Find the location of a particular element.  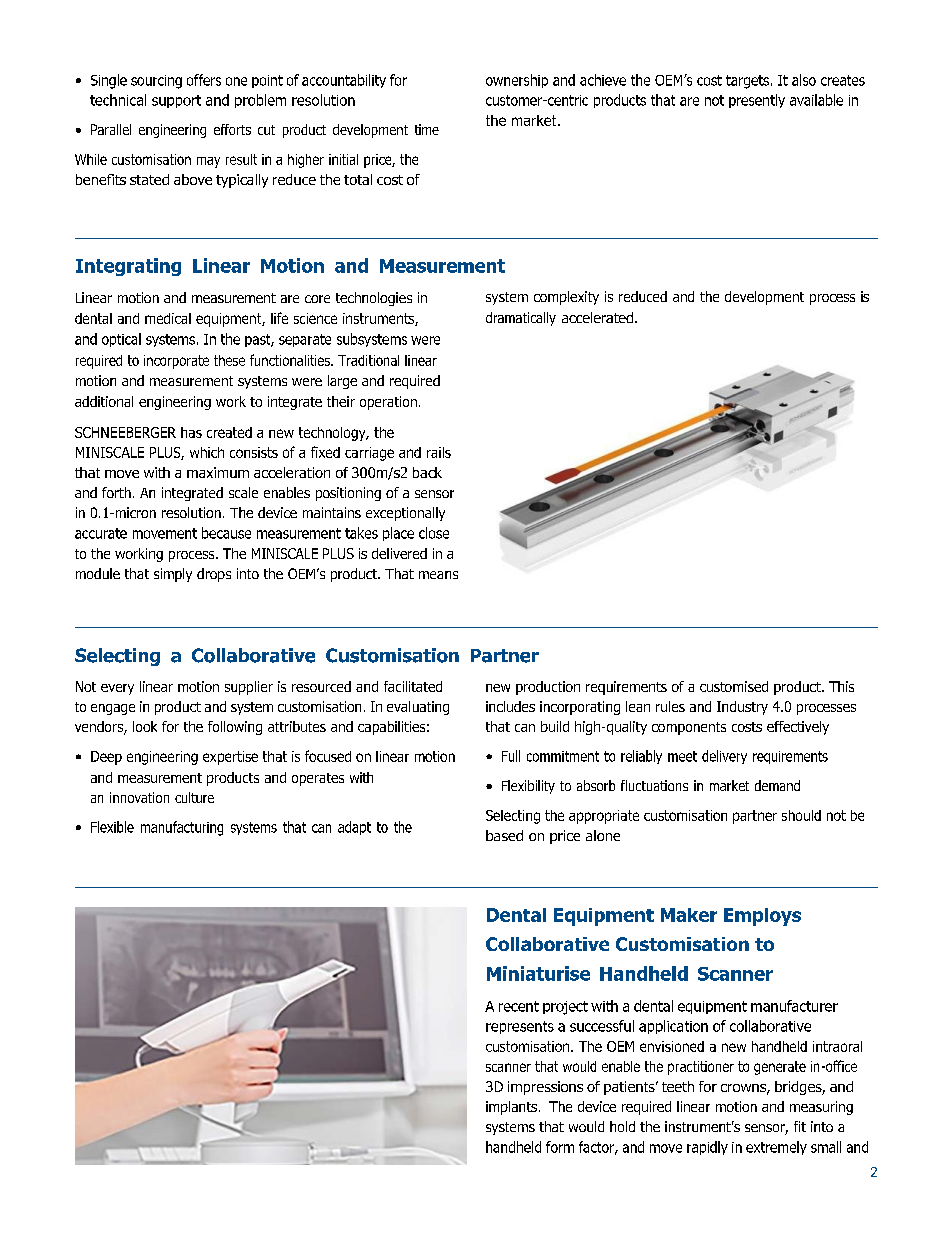

means is located at coordinates (438, 575).
